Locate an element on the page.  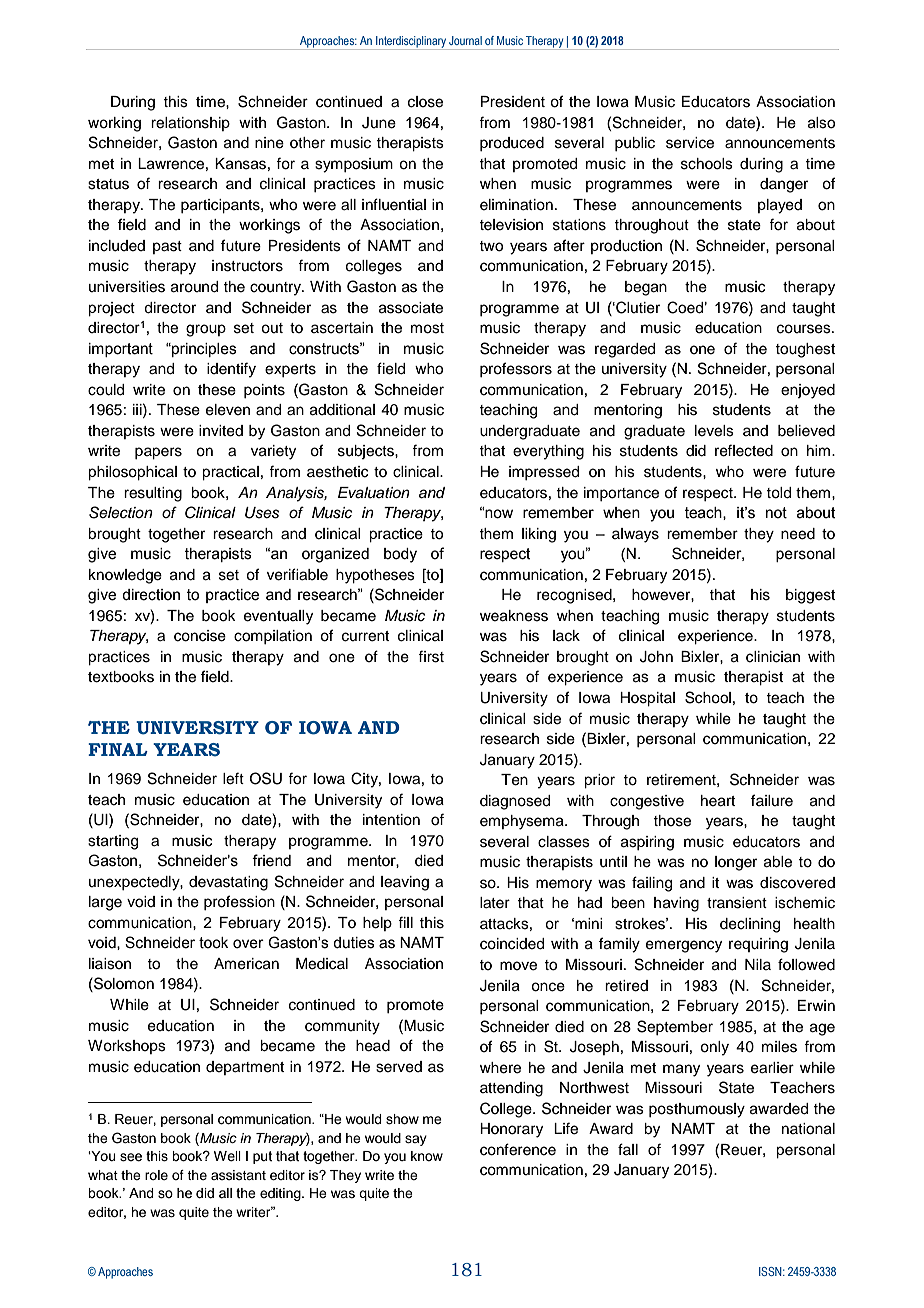
diagnosed is located at coordinates (515, 802).
